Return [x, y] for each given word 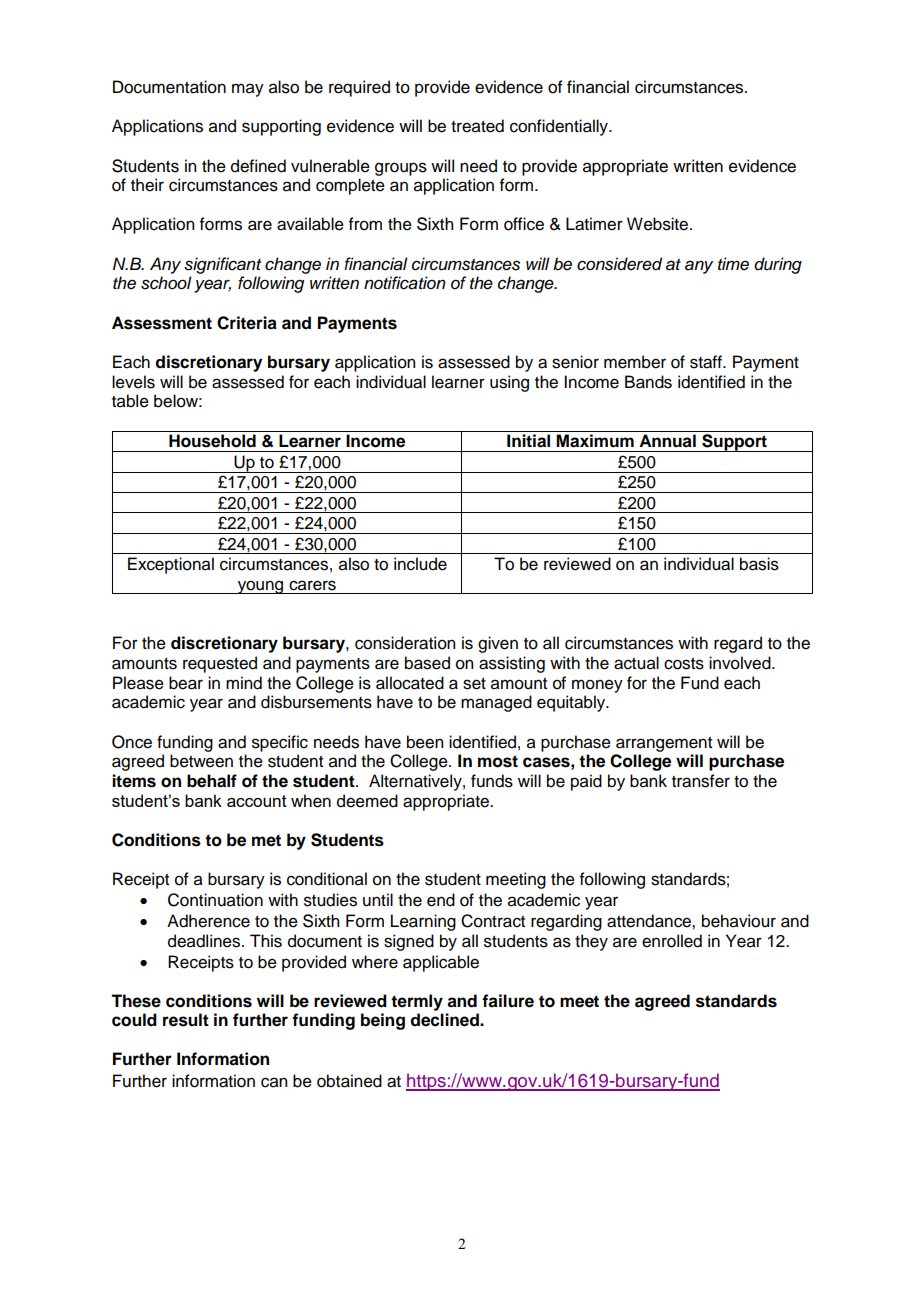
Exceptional [171, 565]
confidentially [560, 127]
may [248, 90]
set [474, 684]
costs [684, 664]
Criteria [247, 323]
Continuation [215, 900]
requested [220, 664]
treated [477, 126]
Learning [423, 922]
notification [405, 283]
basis [759, 564]
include [420, 564]
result [186, 1020]
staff [707, 362]
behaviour [739, 921]
